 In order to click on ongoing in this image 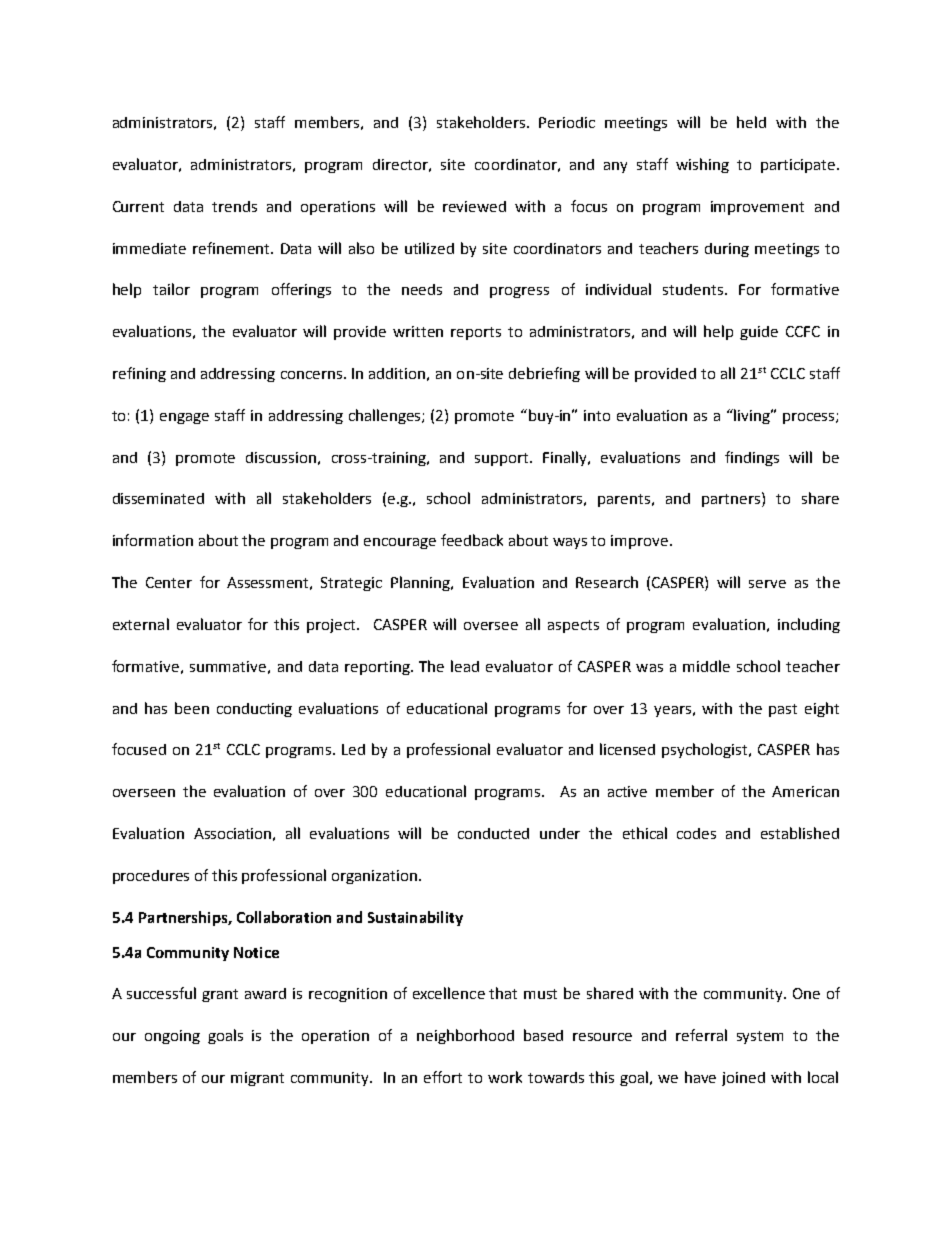, I will do `click(172, 1037)`.
